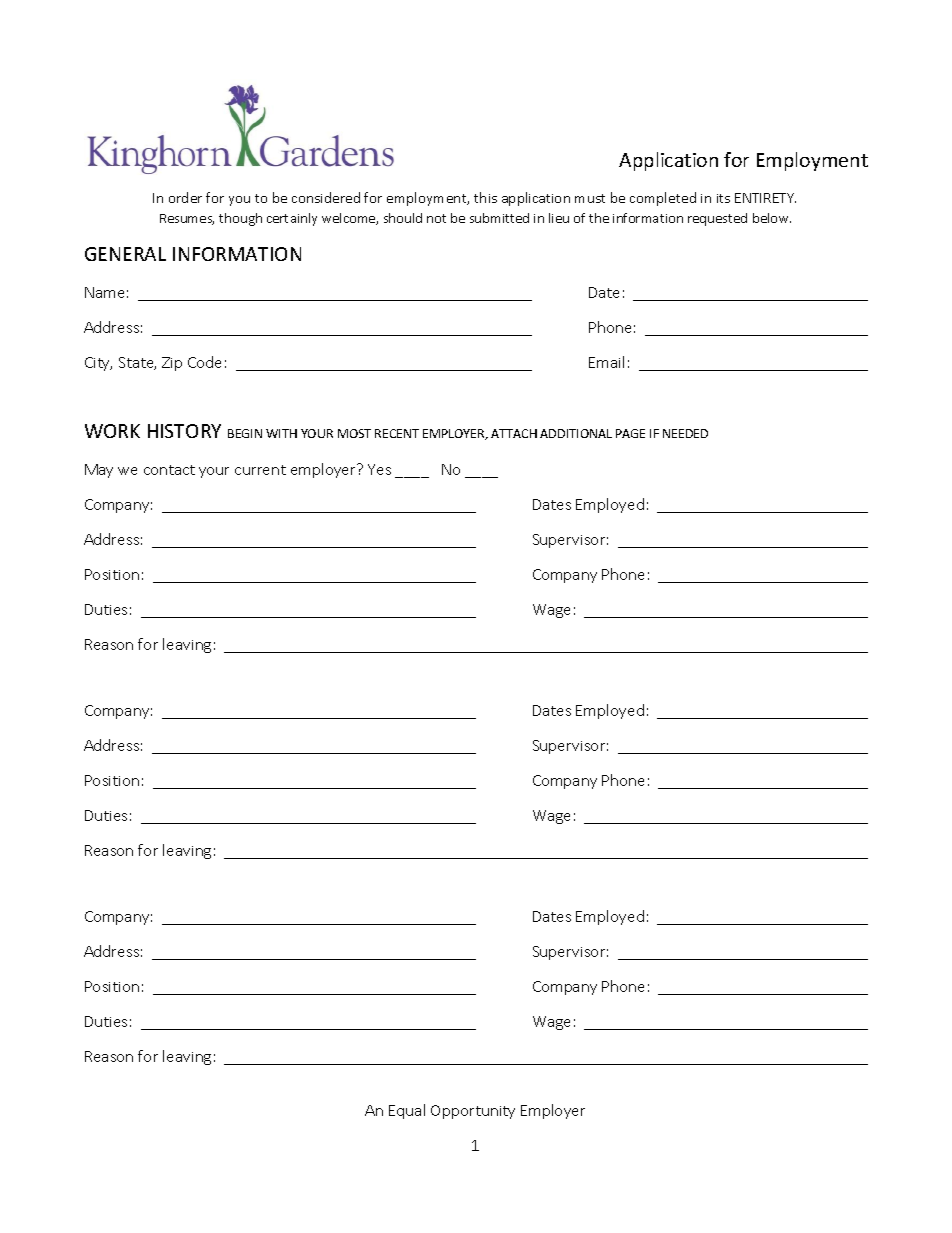  I want to click on Yes, so click(379, 469).
